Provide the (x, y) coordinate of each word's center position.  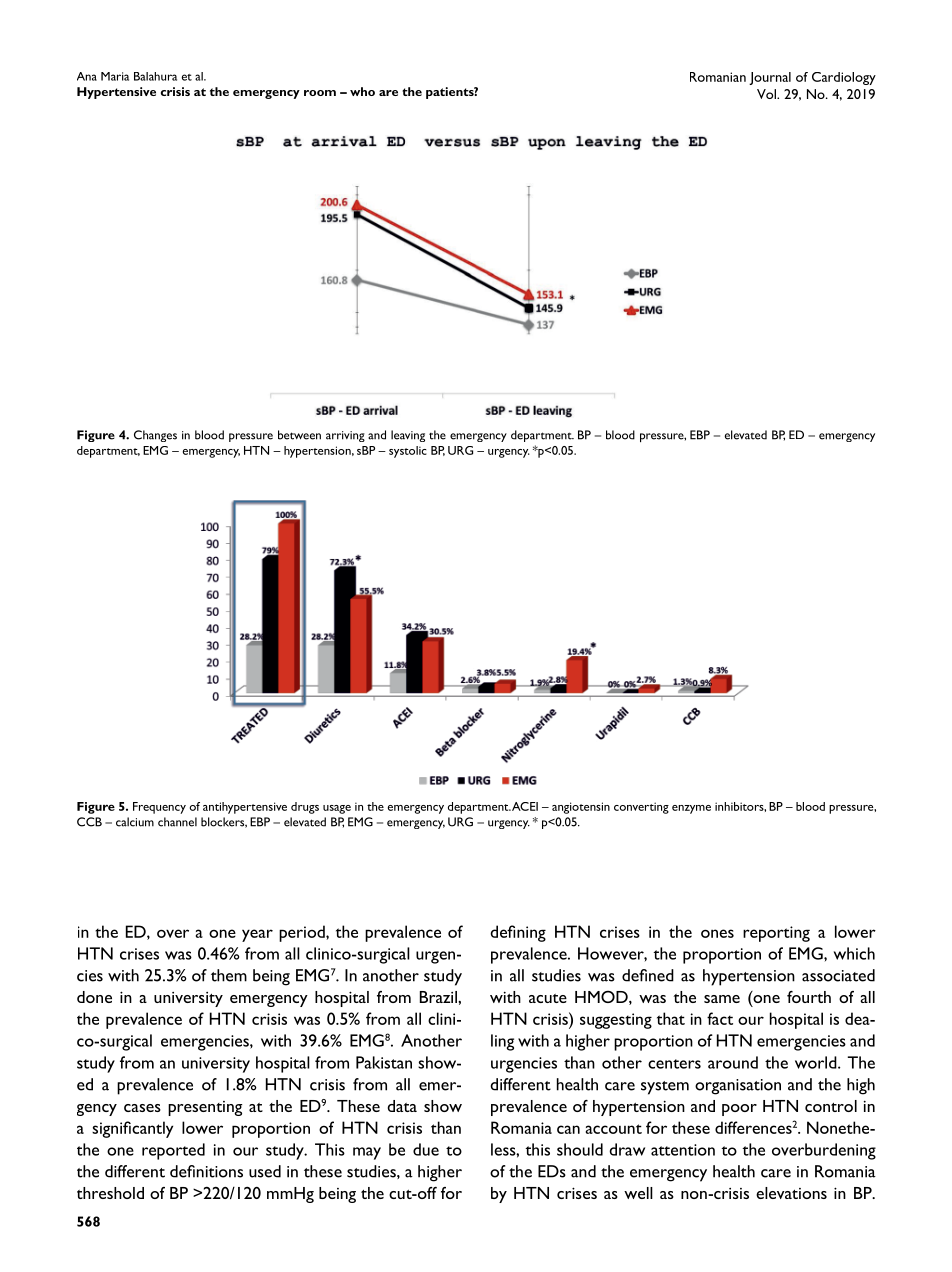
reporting (776, 934)
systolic (408, 452)
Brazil (439, 997)
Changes (155, 436)
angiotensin (581, 808)
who (362, 91)
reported (173, 1151)
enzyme (691, 809)
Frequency (159, 808)
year (257, 935)
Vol (767, 94)
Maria (115, 76)
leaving (408, 436)
